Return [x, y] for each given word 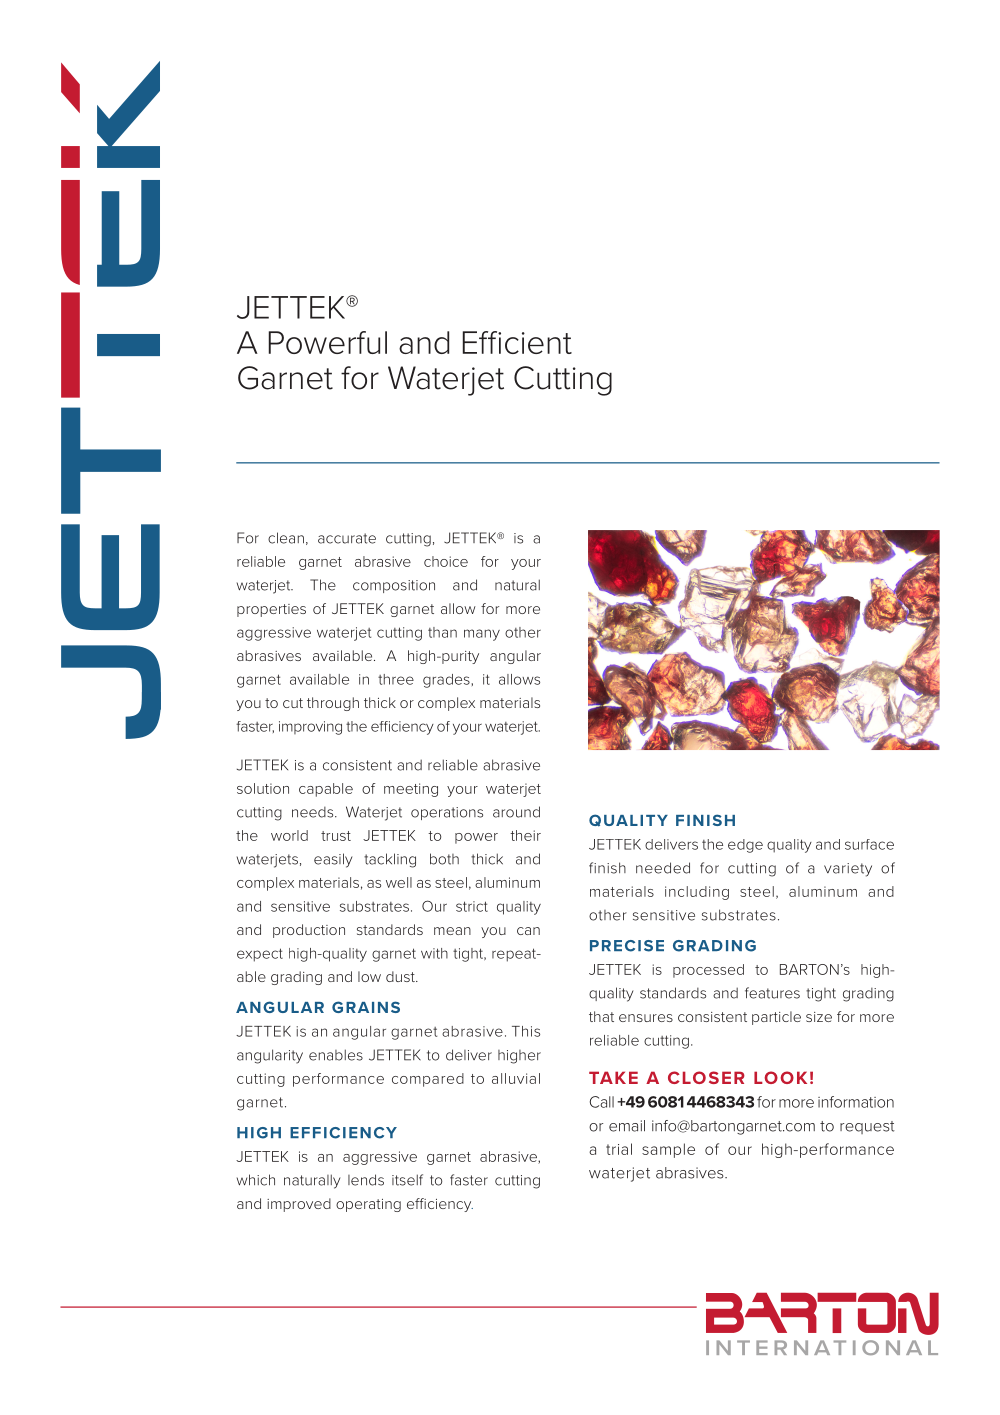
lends [366, 1180]
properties [271, 610]
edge [745, 846]
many [482, 635]
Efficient [517, 342]
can [528, 931]
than [442, 632]
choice [446, 561]
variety [848, 870]
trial [619, 1149]
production [309, 931]
